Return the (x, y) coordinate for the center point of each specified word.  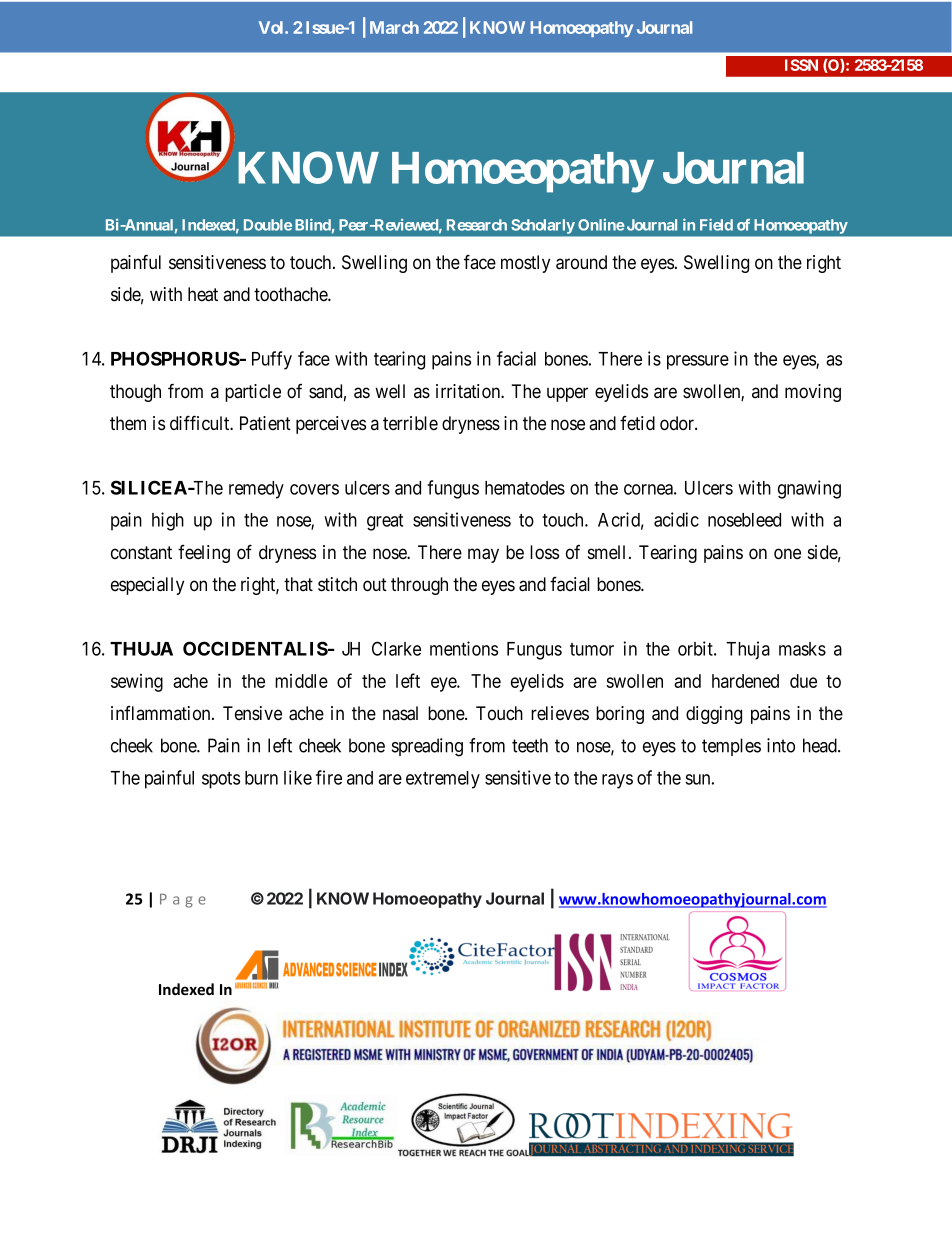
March (394, 27)
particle (253, 393)
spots (221, 780)
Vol (272, 27)
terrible (410, 423)
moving (813, 393)
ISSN (801, 65)
